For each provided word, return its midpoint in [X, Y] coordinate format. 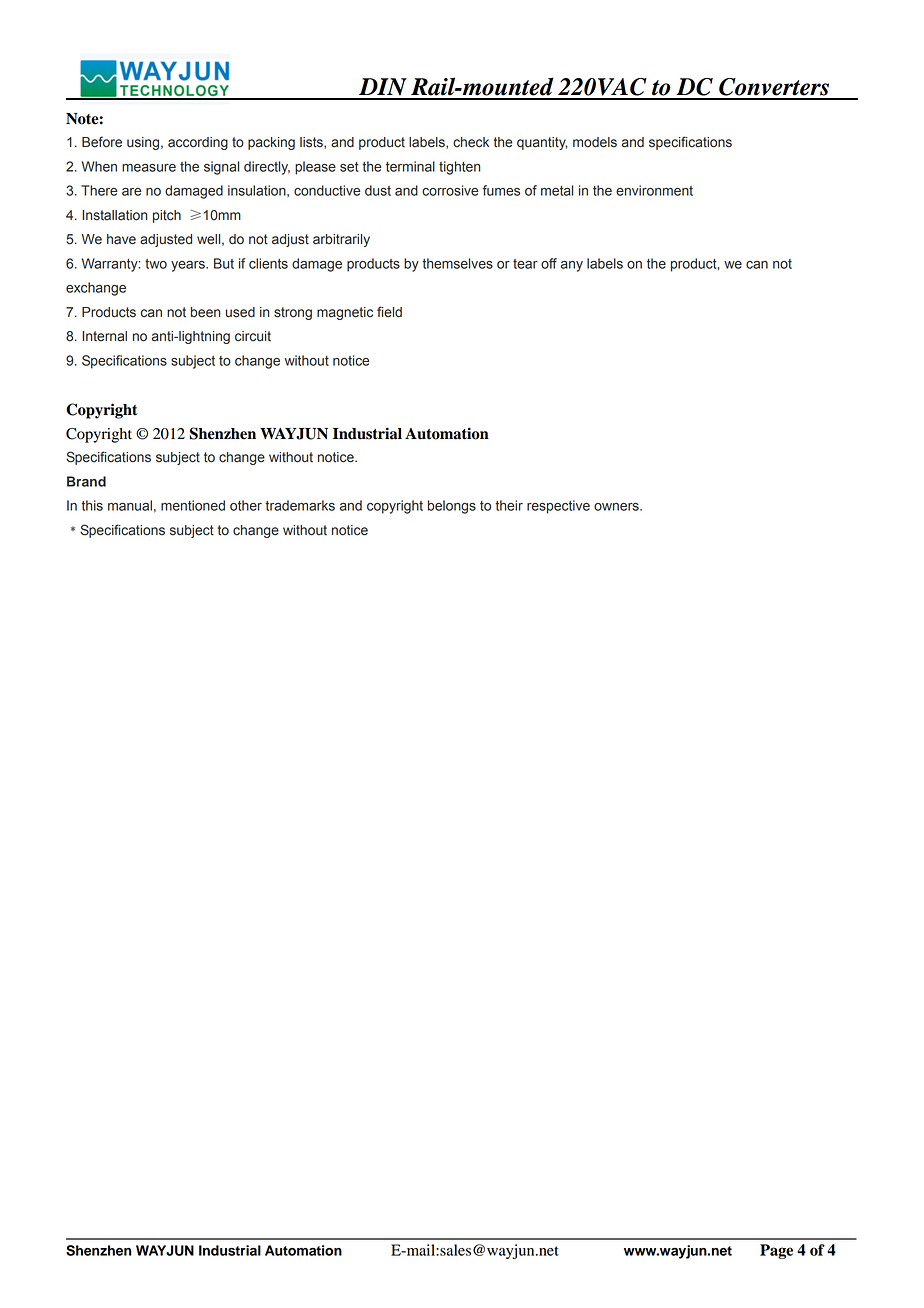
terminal [410, 166]
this [92, 505]
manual [130, 505]
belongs [452, 507]
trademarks [300, 505]
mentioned [193, 505]
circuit [253, 336]
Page [776, 1251]
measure [149, 168]
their [509, 505]
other [246, 505]
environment [654, 190]
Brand [86, 481]
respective [558, 507]
